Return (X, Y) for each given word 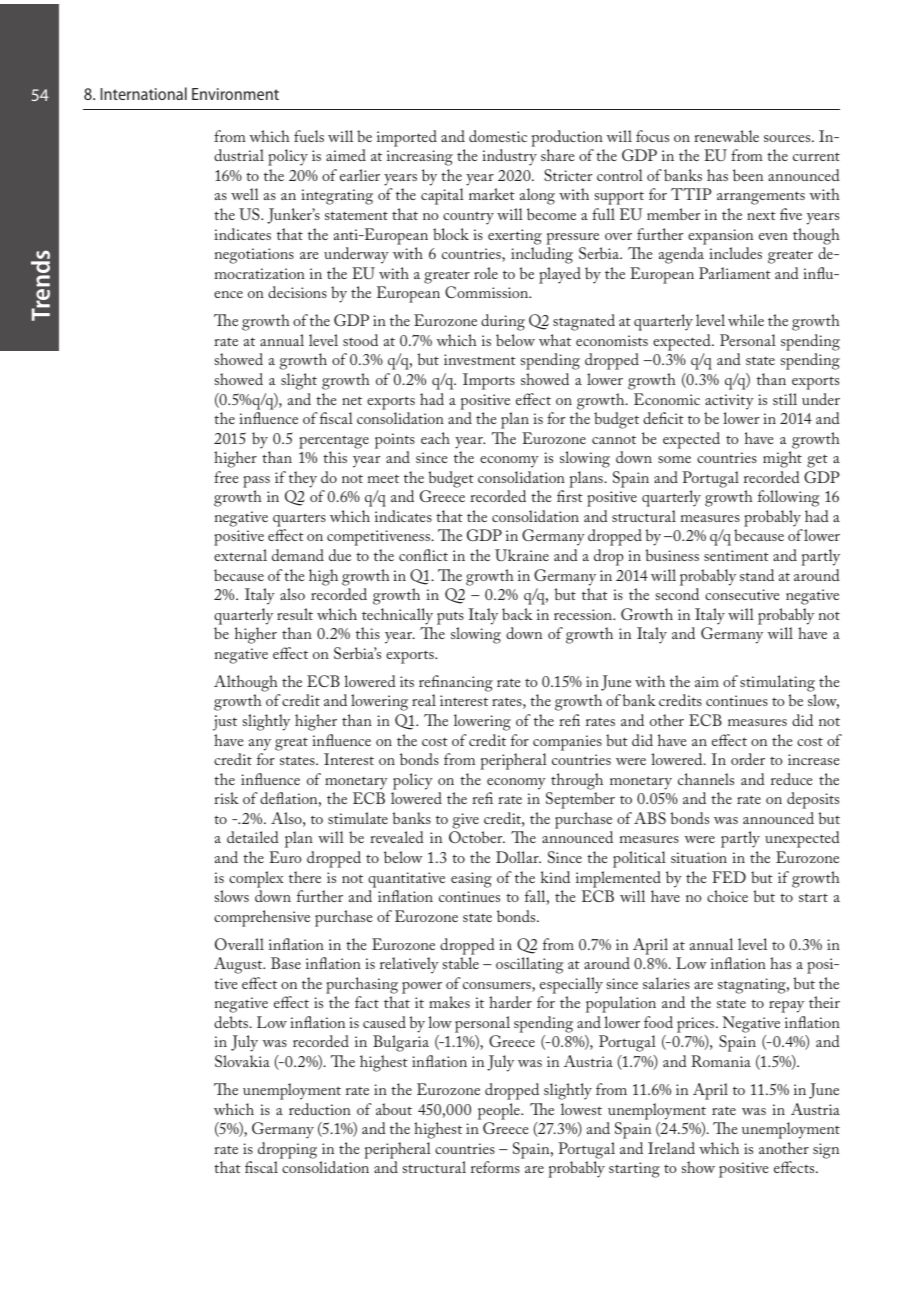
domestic (498, 136)
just (225, 723)
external (240, 555)
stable (461, 963)
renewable (726, 136)
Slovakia (242, 1061)
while (746, 320)
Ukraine (522, 555)
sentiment (736, 555)
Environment (235, 94)
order (748, 759)
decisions (297, 292)
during (503, 322)
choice (727, 896)
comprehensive (262, 918)
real (424, 700)
